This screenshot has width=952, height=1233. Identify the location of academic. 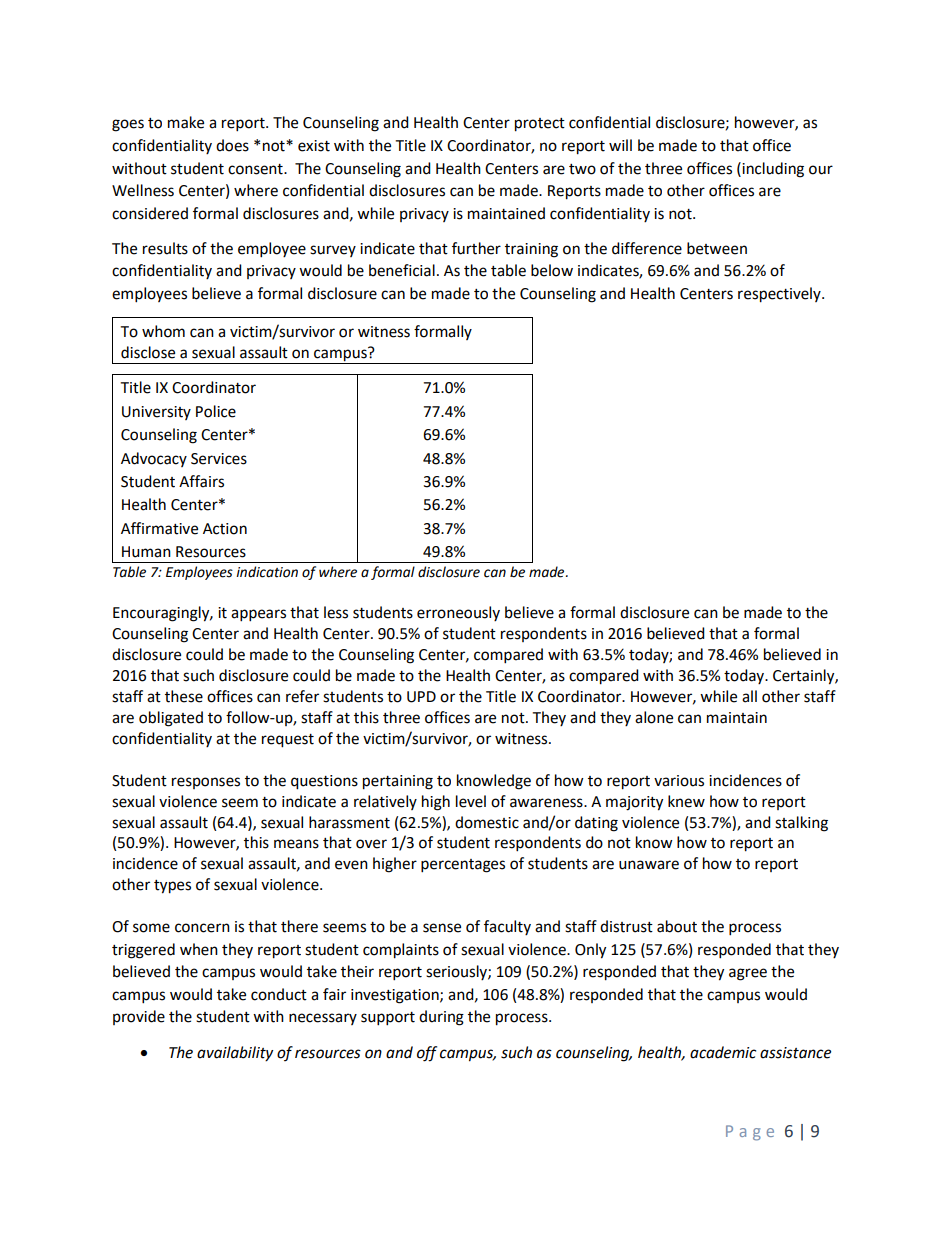
(723, 1052).
